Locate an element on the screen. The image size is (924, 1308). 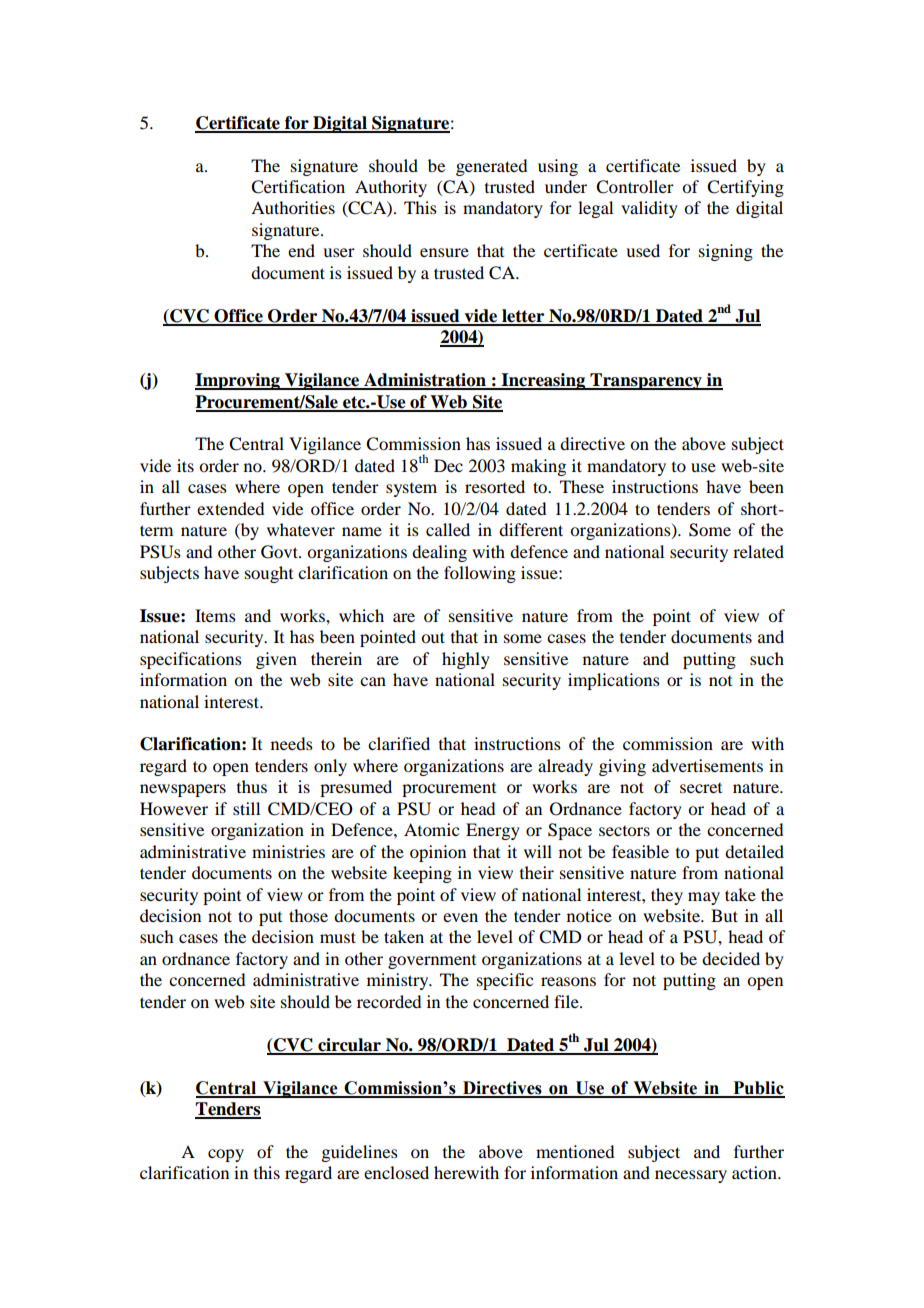
copy is located at coordinates (226, 1155).
